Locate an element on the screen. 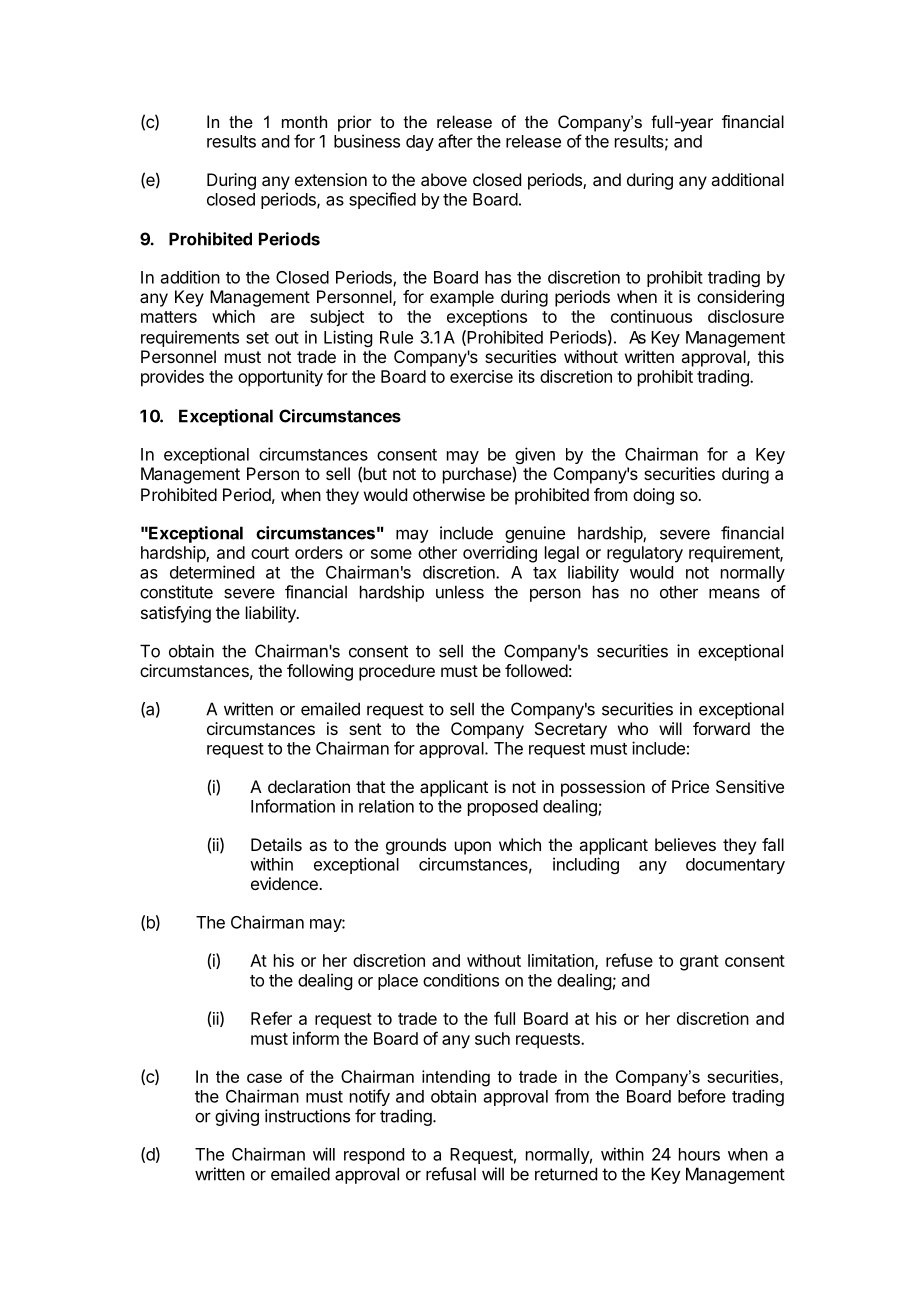  exercise is located at coordinates (481, 376).
